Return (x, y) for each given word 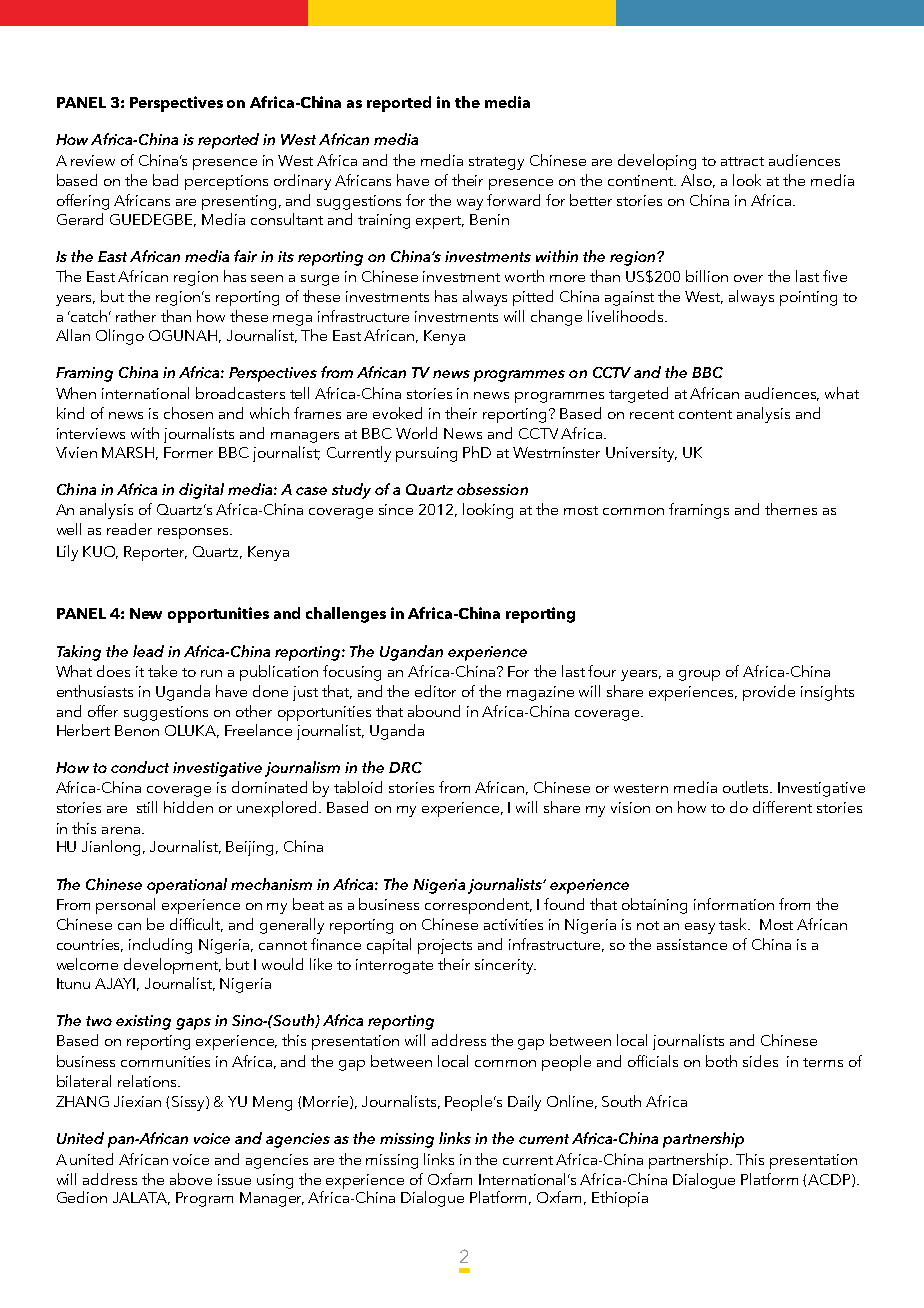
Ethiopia (620, 1199)
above (191, 1179)
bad (165, 180)
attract (742, 161)
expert (440, 222)
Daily (524, 1103)
